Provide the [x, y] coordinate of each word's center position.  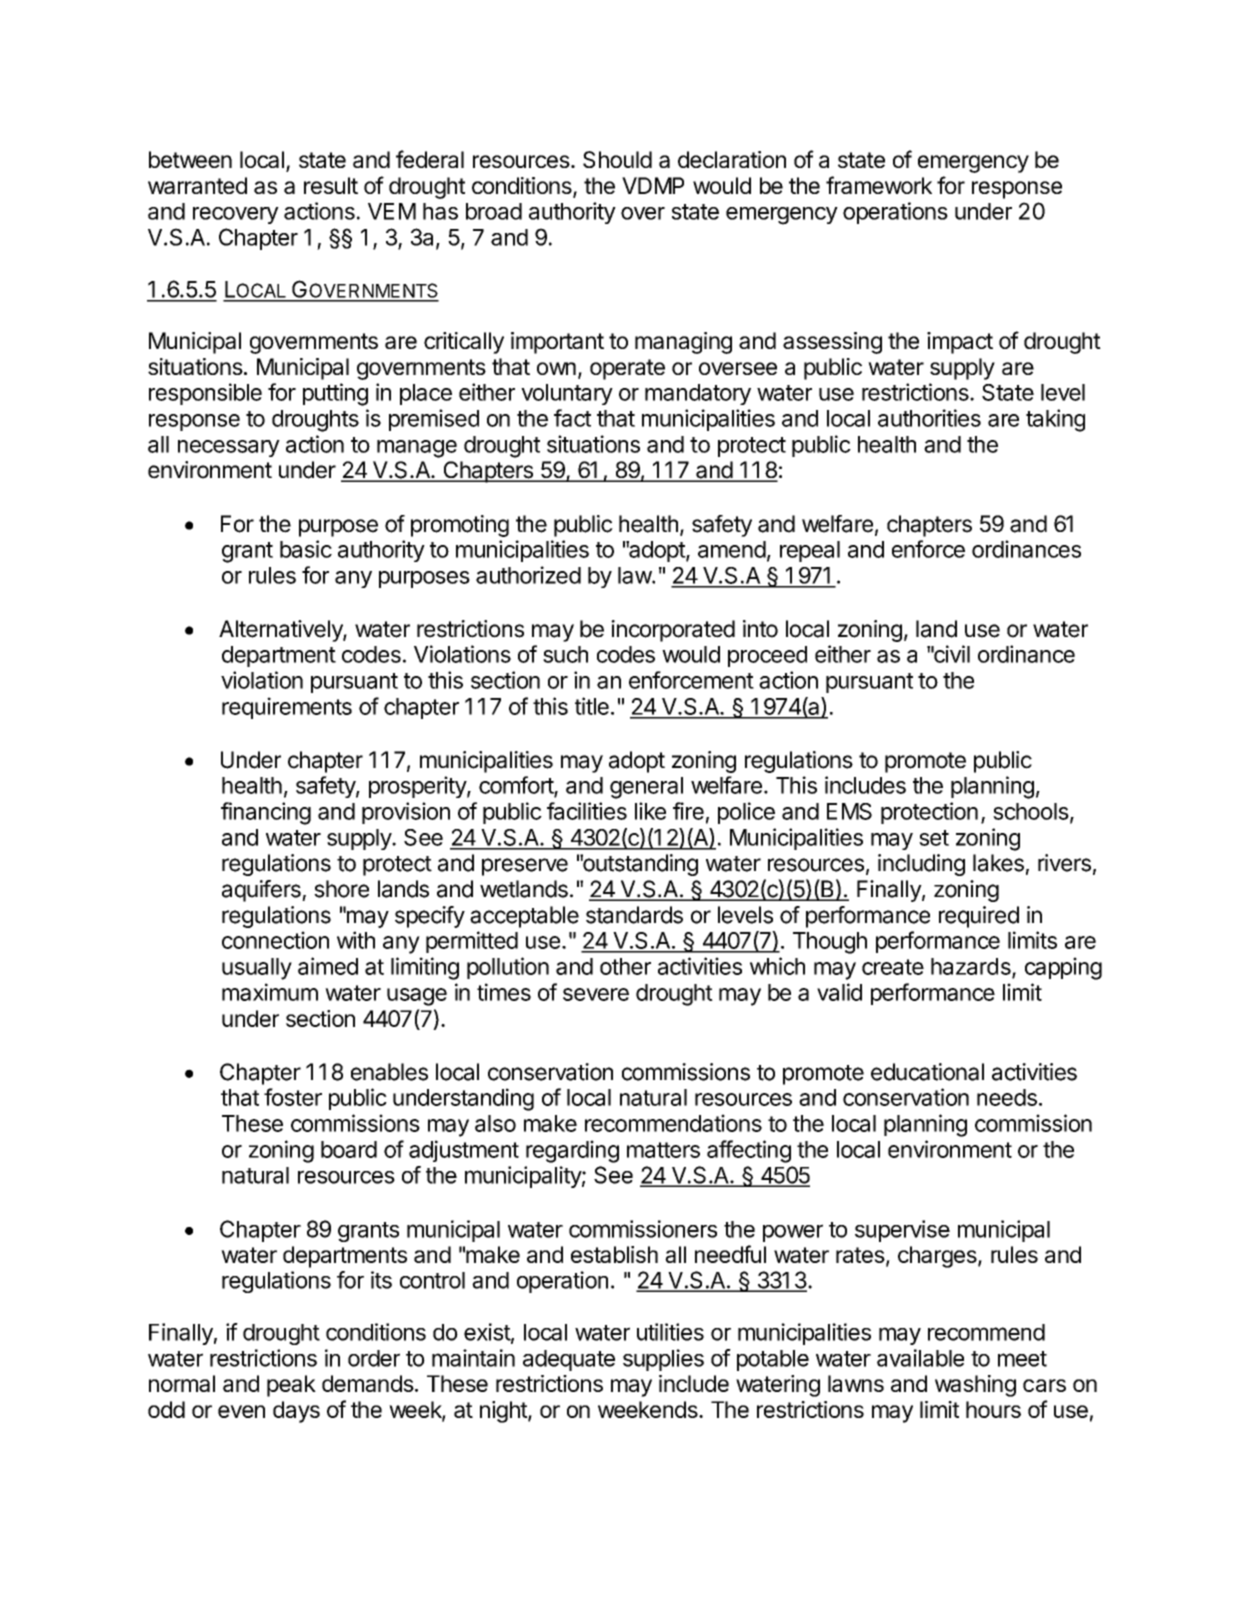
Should [617, 159]
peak [291, 1386]
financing [266, 813]
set [934, 838]
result [331, 185]
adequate [569, 1360]
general [646, 788]
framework [879, 185]
